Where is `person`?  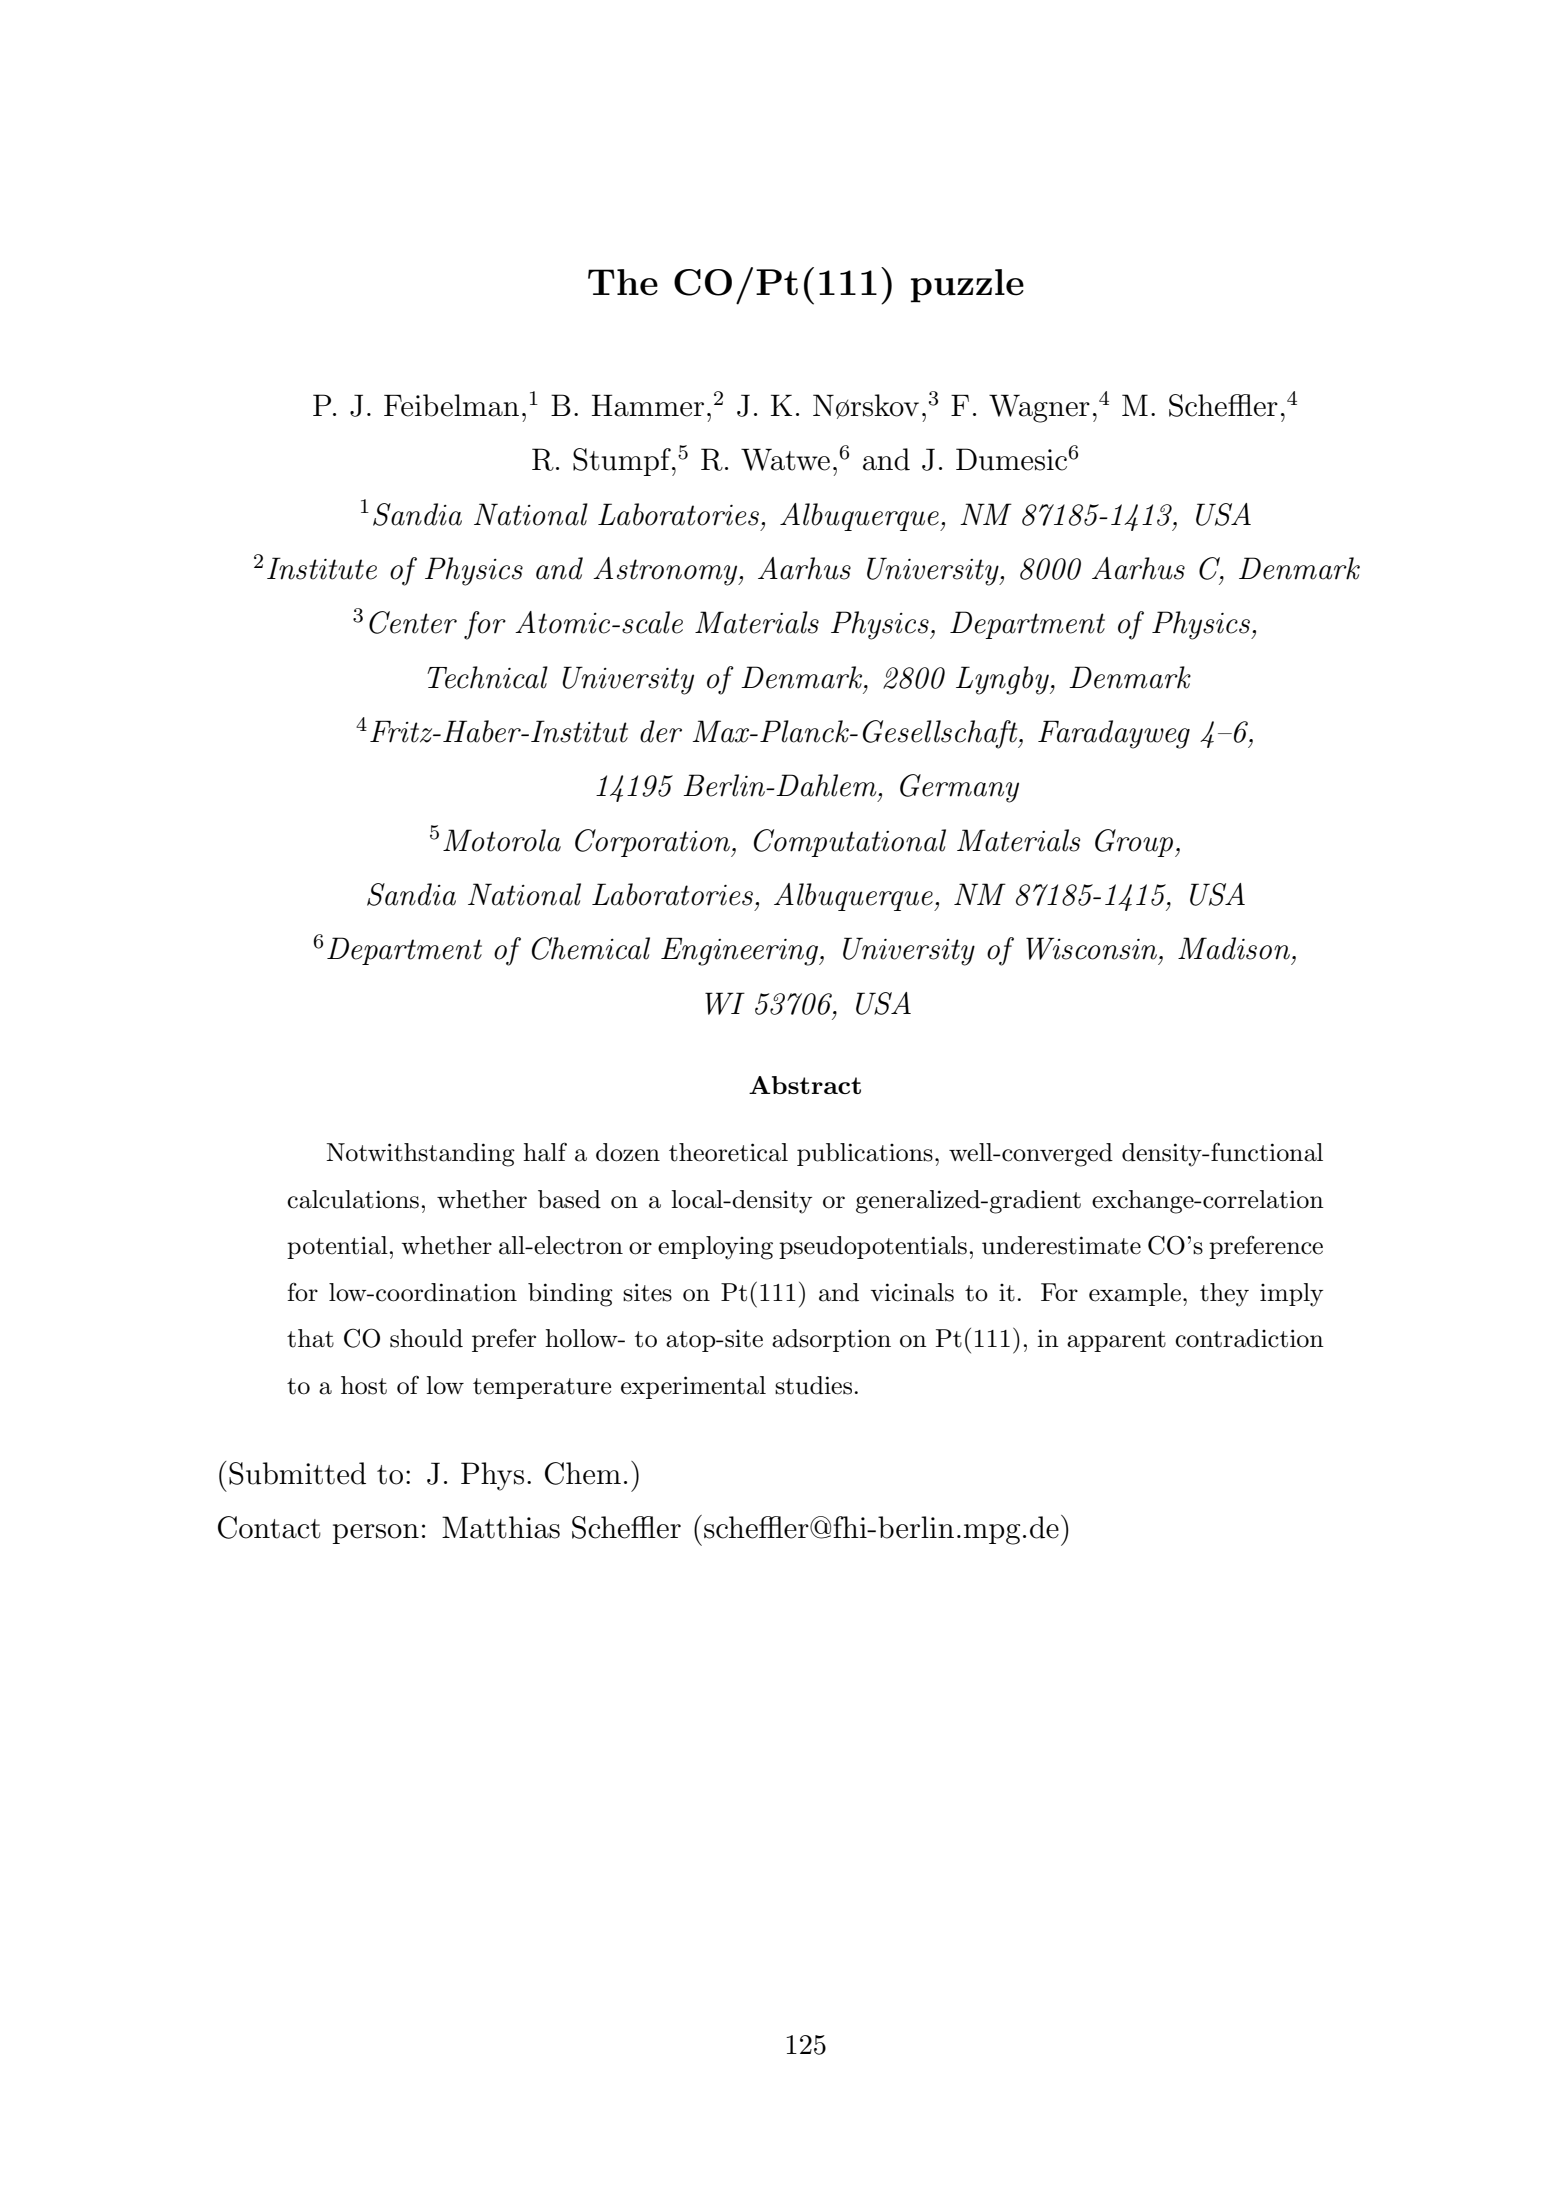
person is located at coordinates (375, 1534).
